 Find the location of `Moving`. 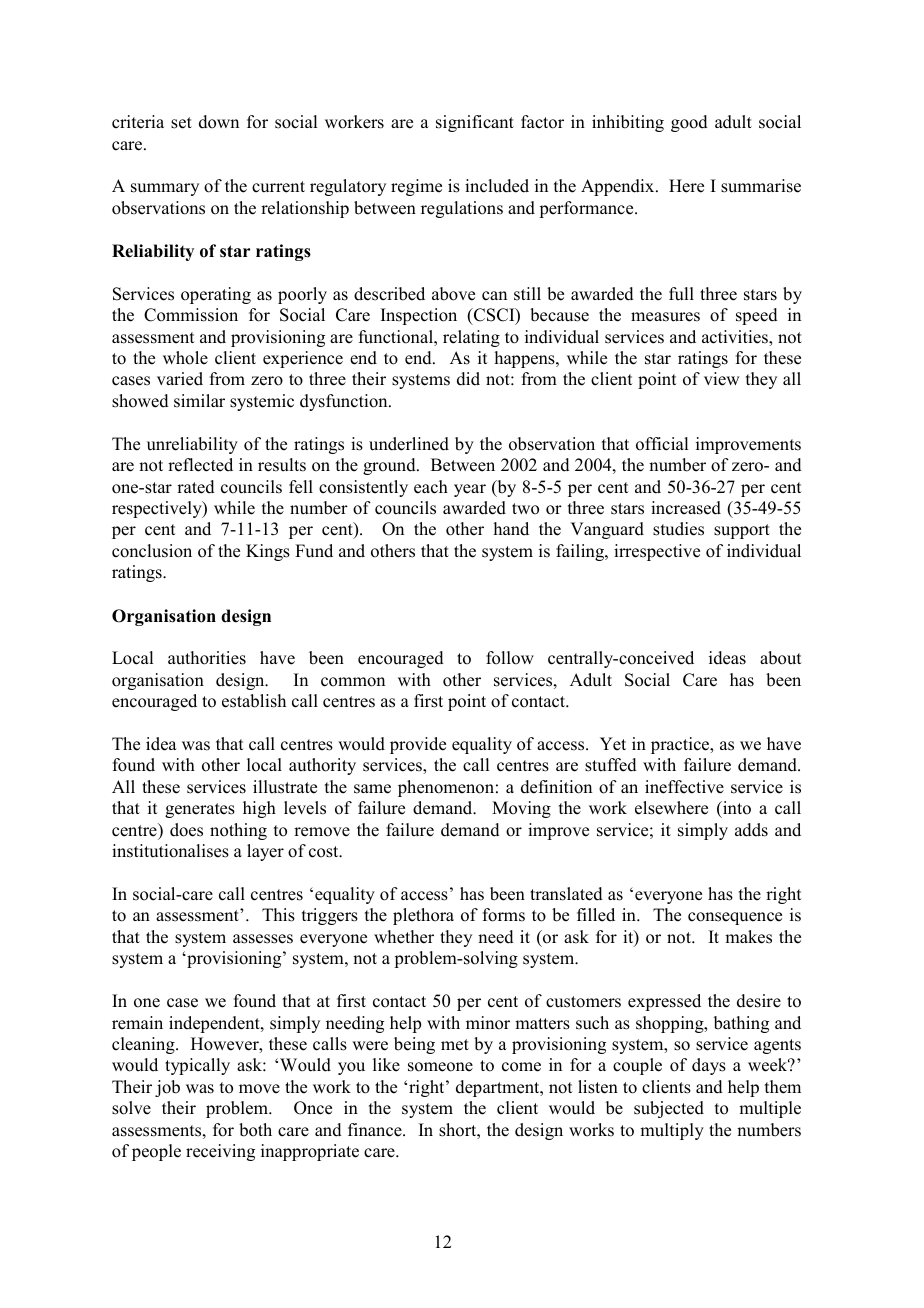

Moving is located at coordinates (521, 809).
